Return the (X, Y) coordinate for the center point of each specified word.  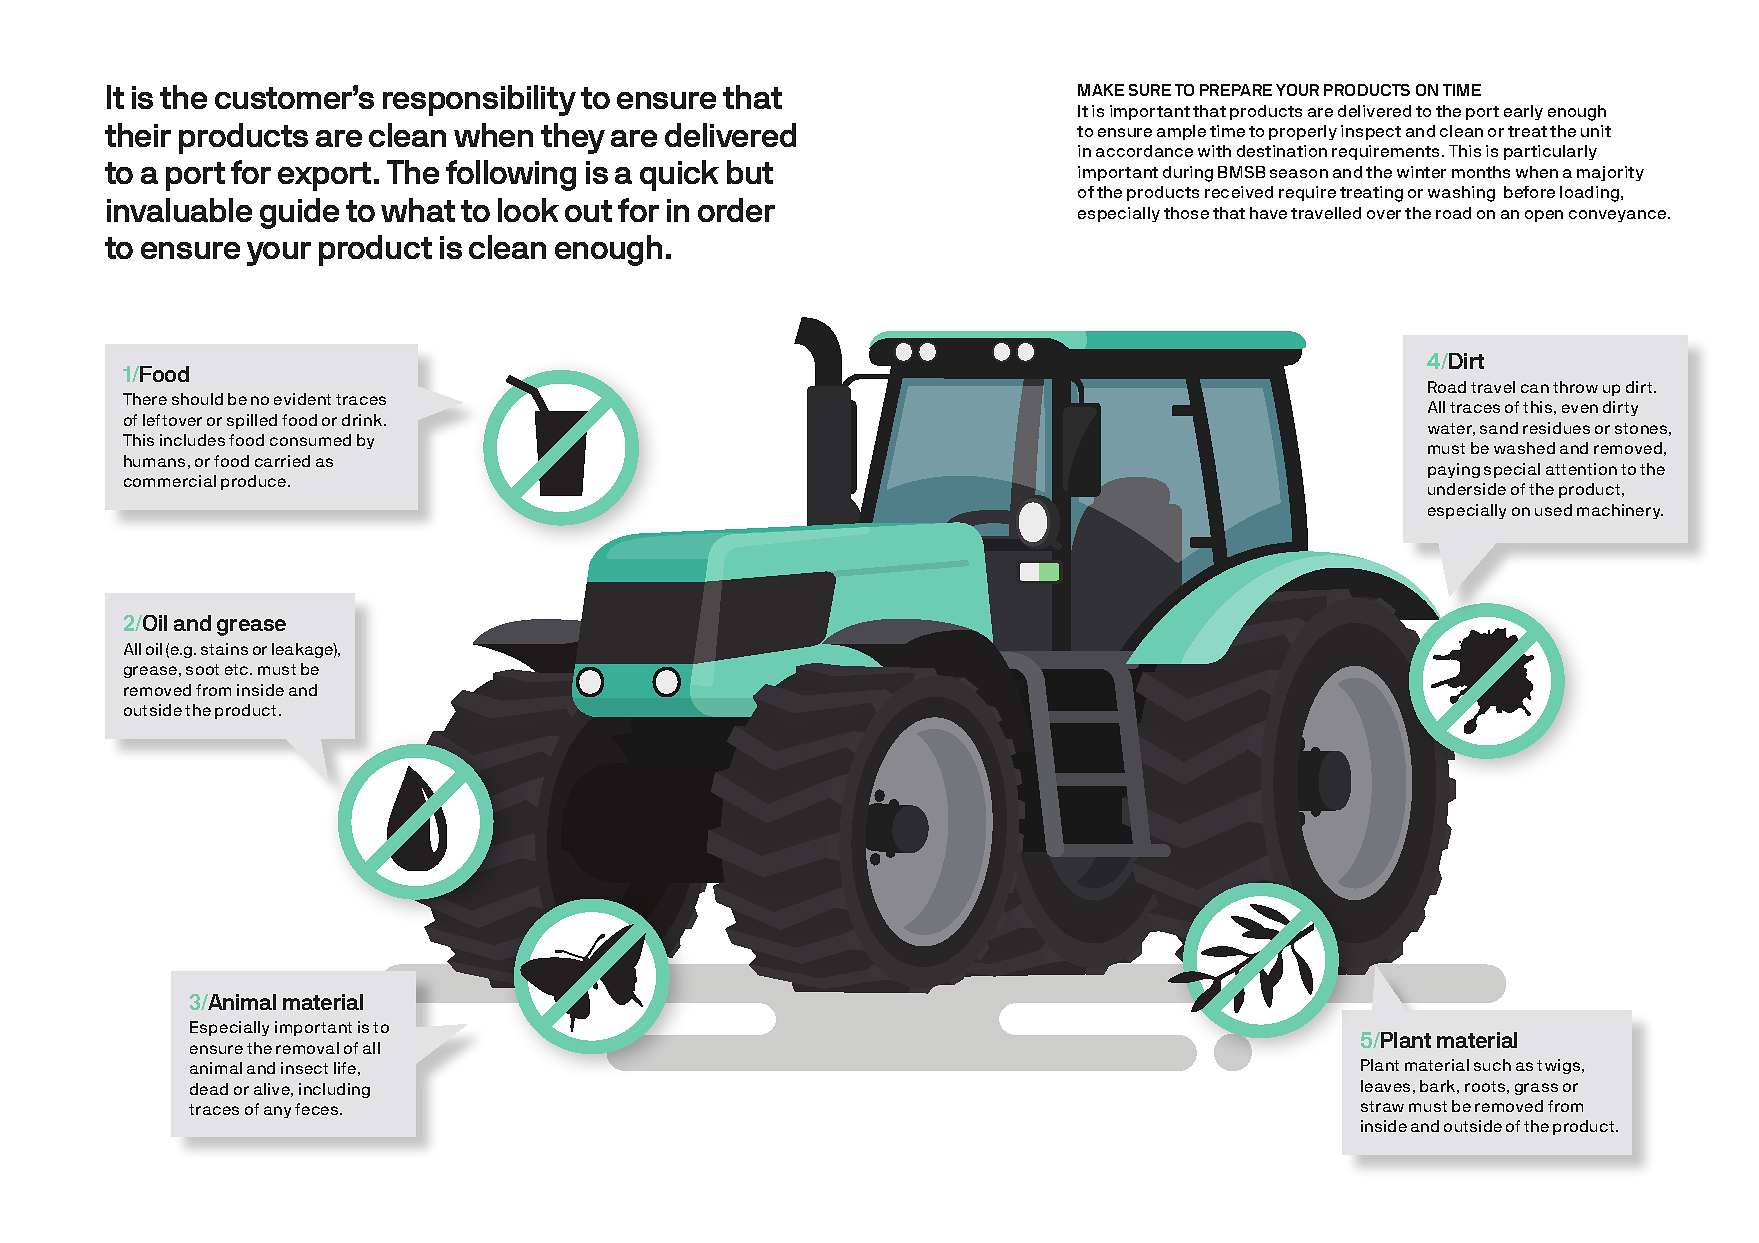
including (334, 1090)
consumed (310, 440)
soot (202, 669)
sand (1499, 428)
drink (363, 420)
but (750, 172)
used (1553, 510)
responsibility (479, 100)
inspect (1371, 132)
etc (238, 669)
